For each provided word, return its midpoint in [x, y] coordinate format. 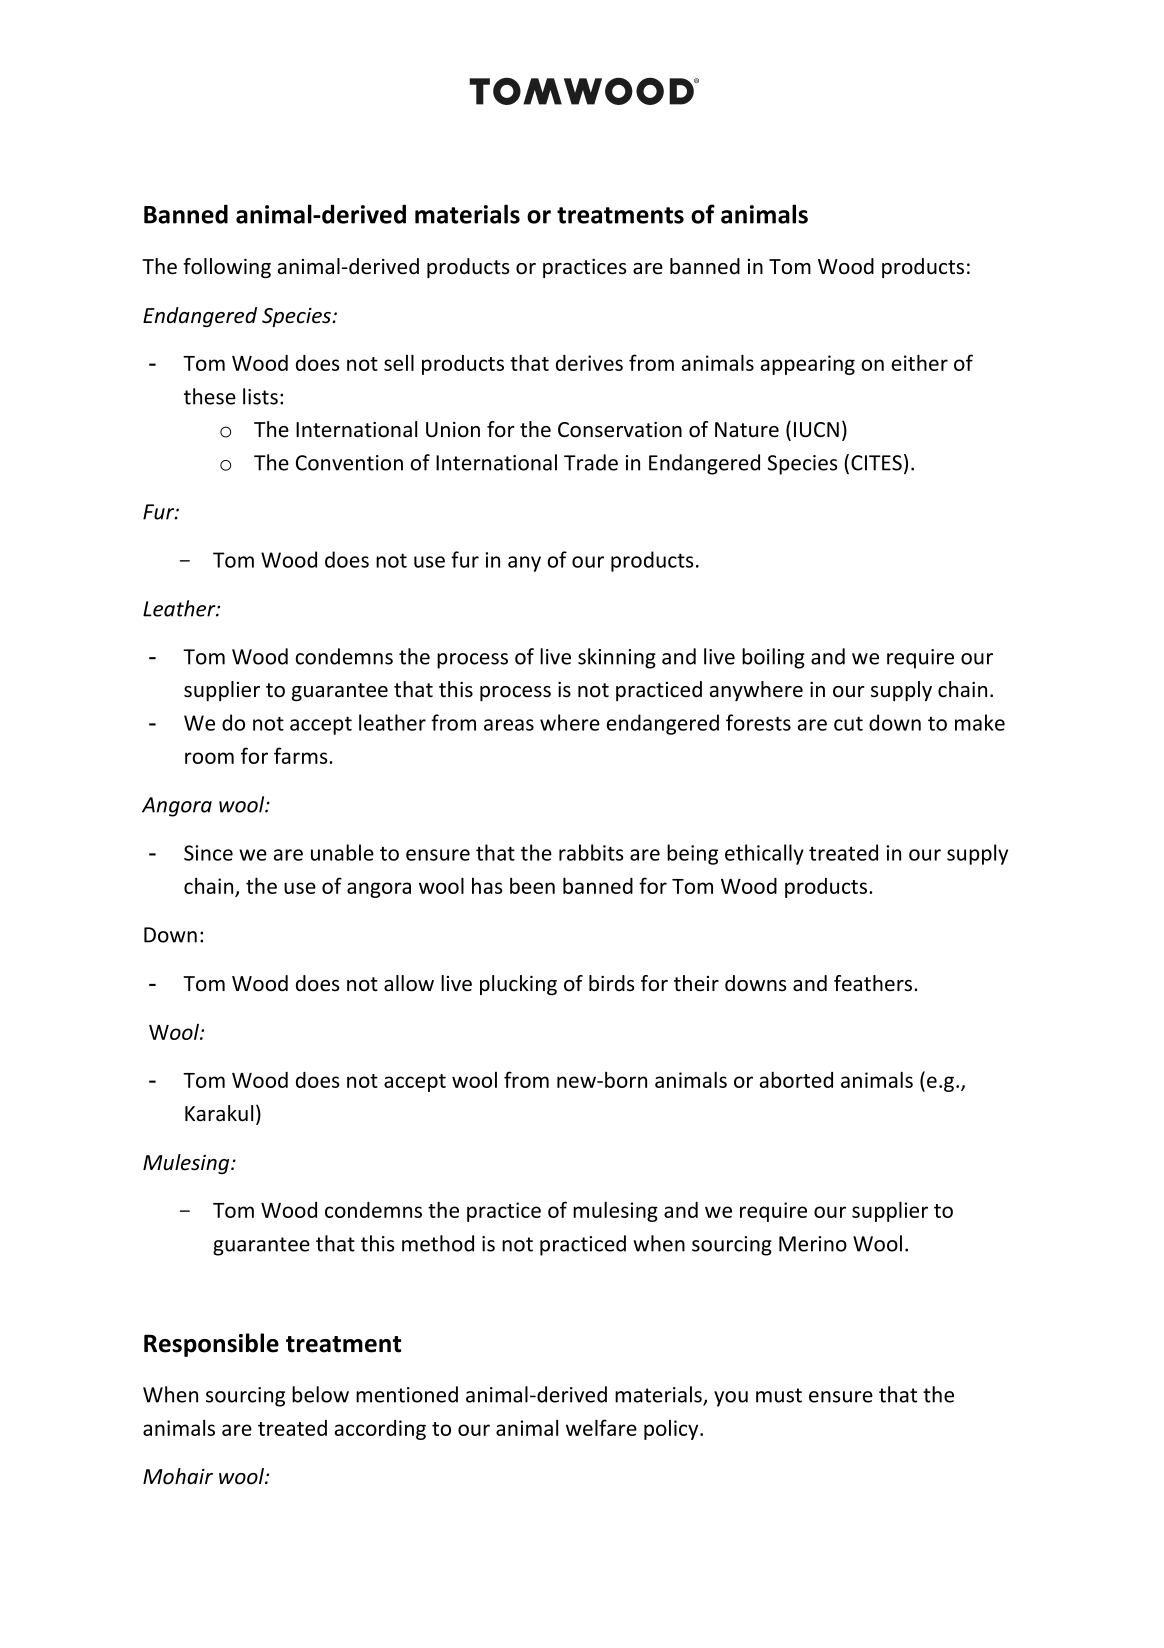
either [920, 362]
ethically [764, 854]
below [320, 1394]
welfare [601, 1427]
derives [589, 363]
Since [208, 853]
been [532, 885]
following [227, 268]
